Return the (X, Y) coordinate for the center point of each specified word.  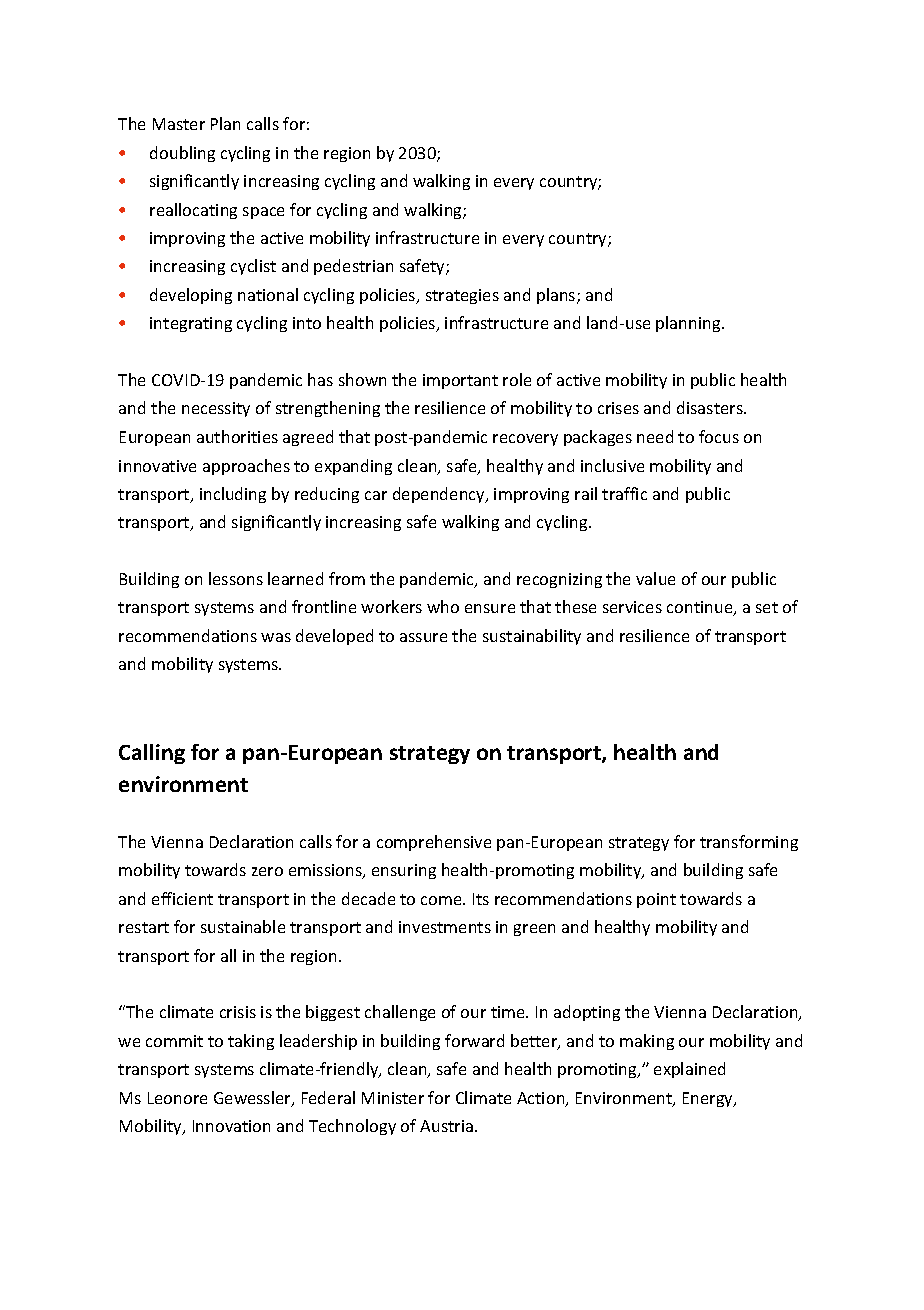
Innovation (231, 1126)
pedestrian (353, 267)
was (276, 637)
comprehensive (434, 843)
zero (267, 871)
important (460, 381)
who (443, 606)
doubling (182, 154)
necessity (216, 409)
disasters (711, 407)
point (656, 900)
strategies (462, 296)
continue (701, 608)
